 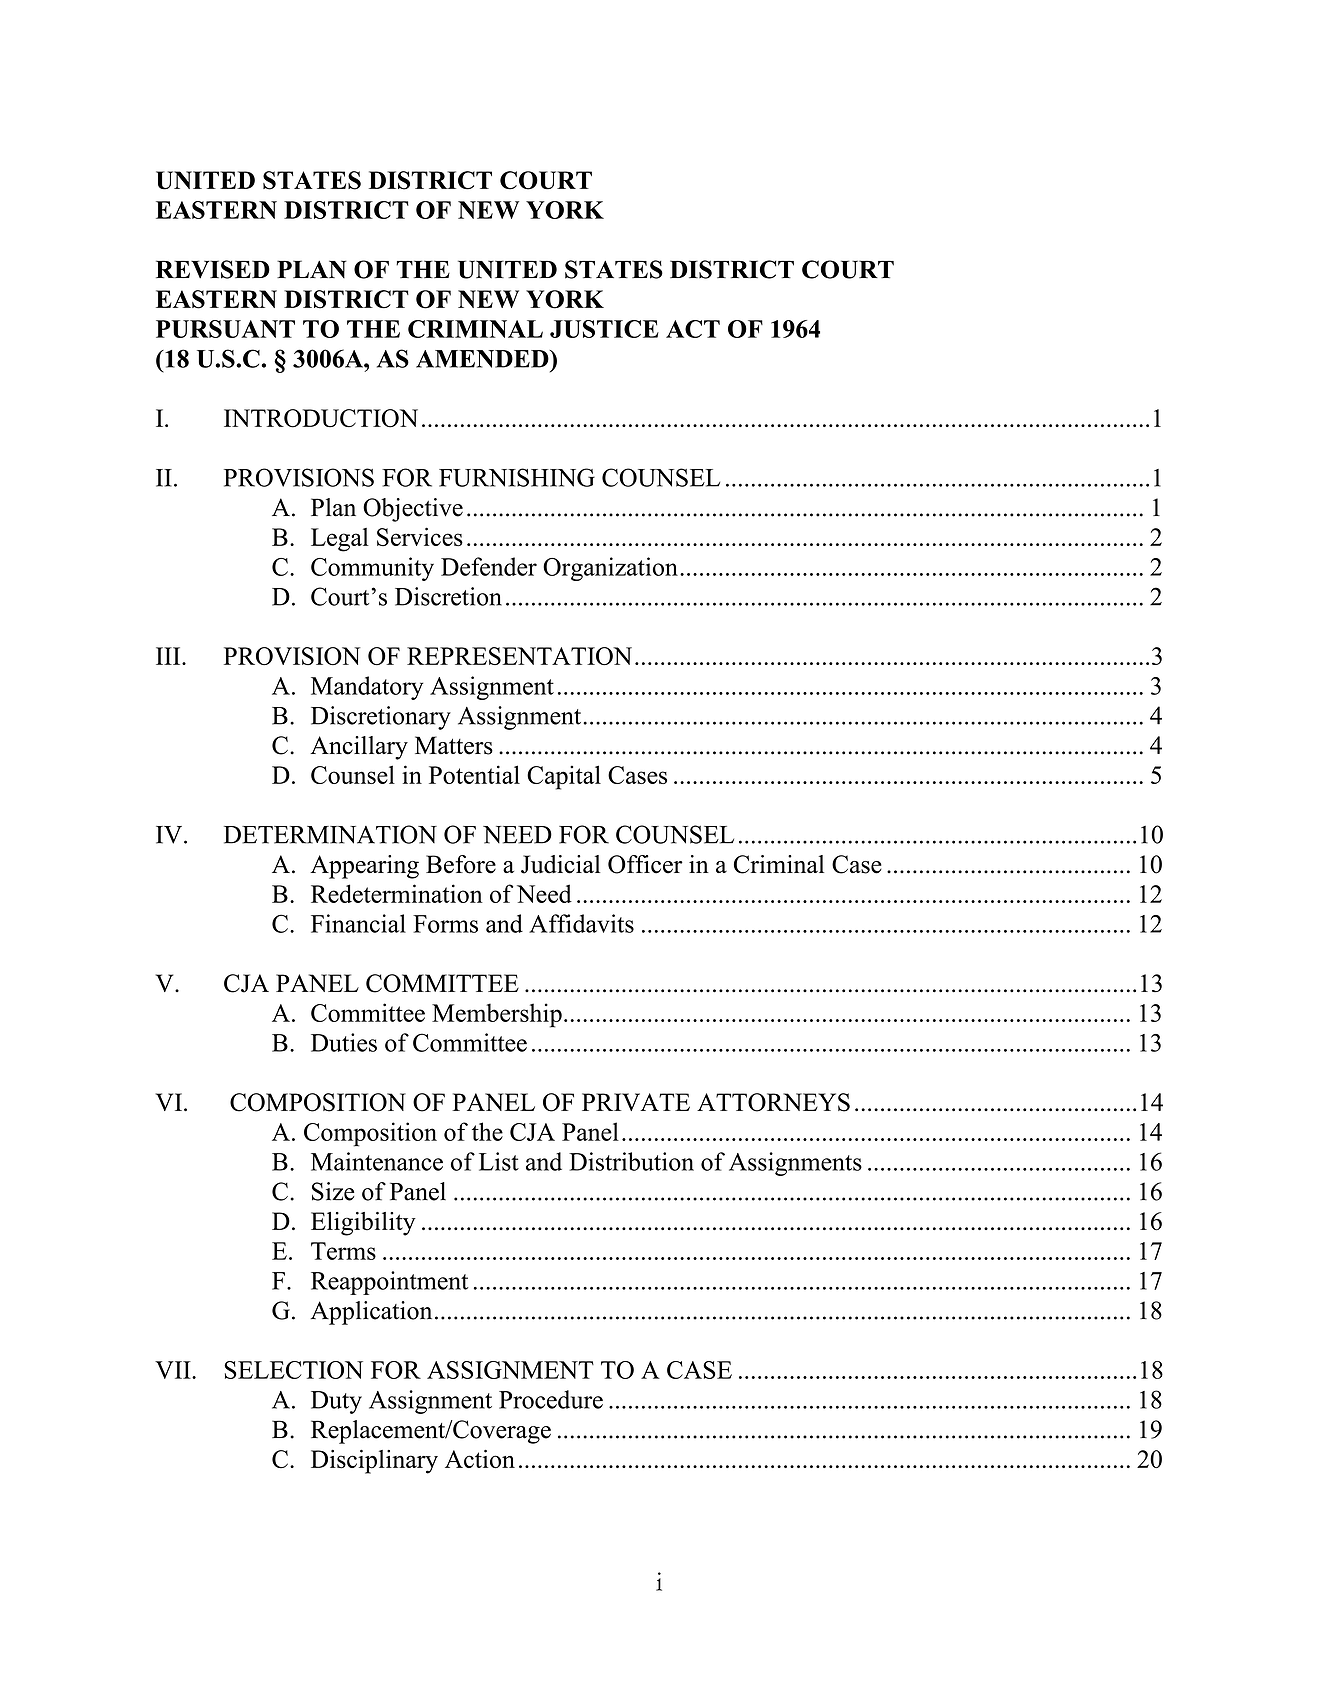 What do you see at coordinates (364, 867) in the screenshot?
I see `Appearing` at bounding box center [364, 867].
